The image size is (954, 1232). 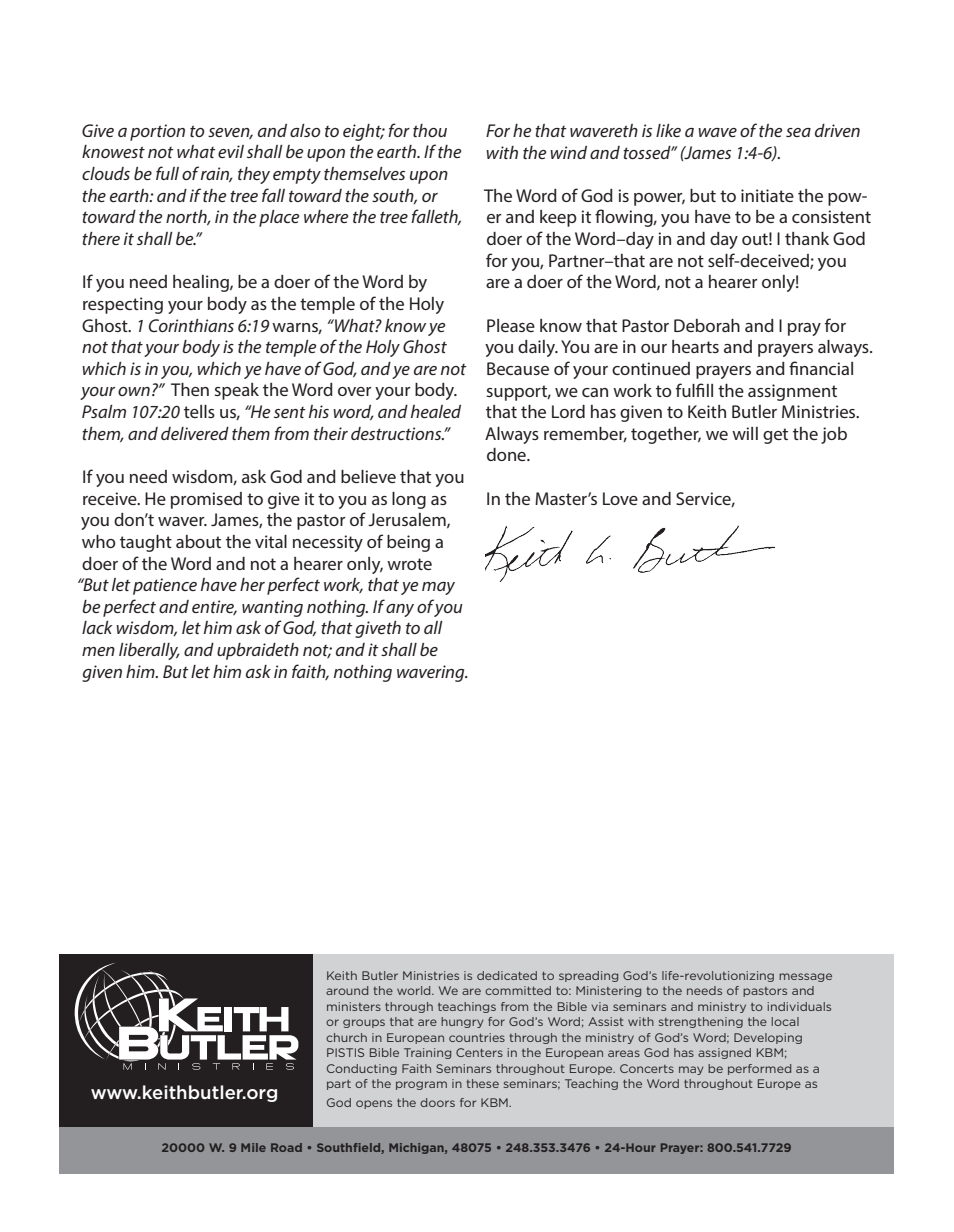 I want to click on assignment, so click(x=792, y=392).
